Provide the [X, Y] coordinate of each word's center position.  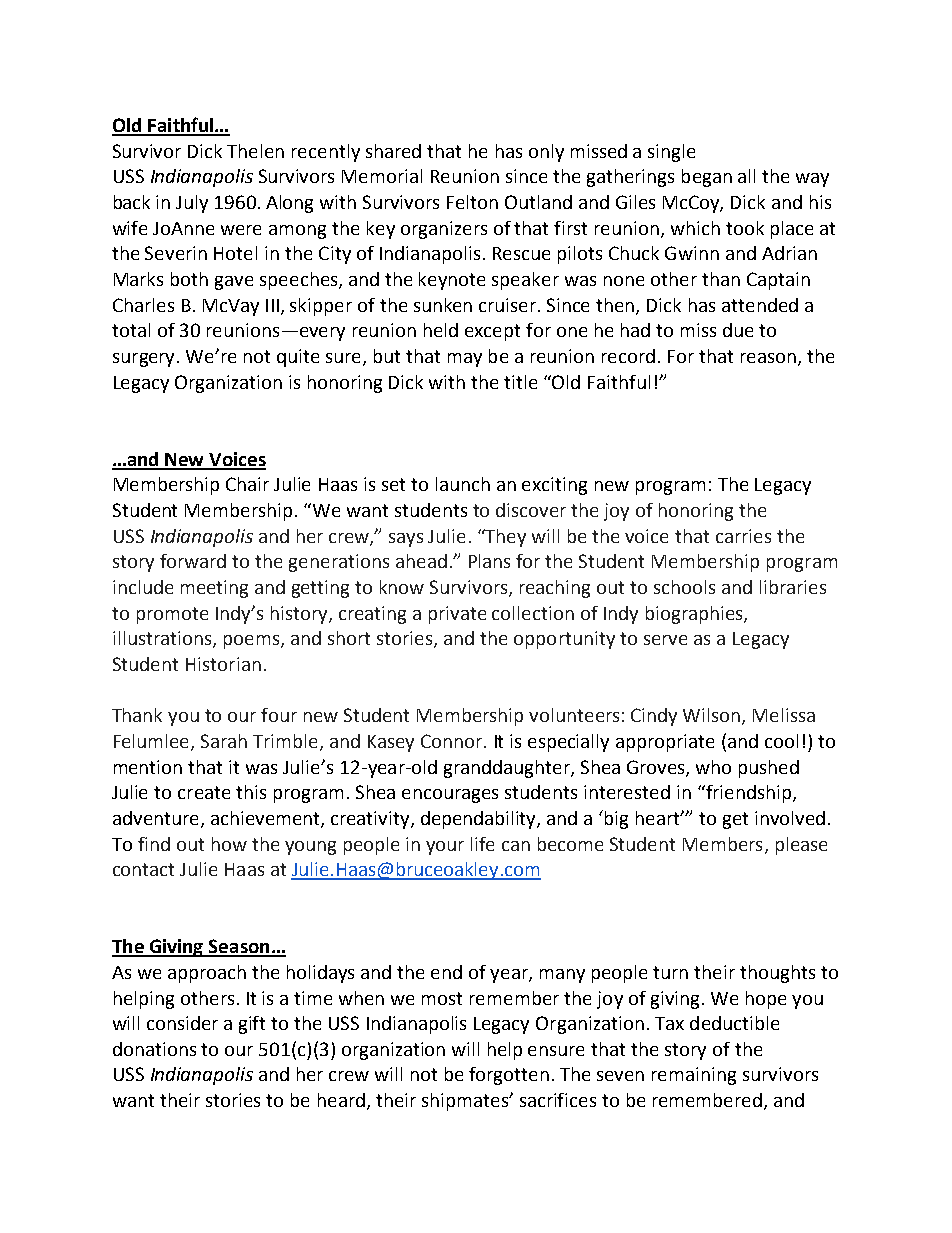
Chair [247, 484]
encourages [450, 796]
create [204, 792]
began [707, 178]
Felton [472, 202]
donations [154, 1049]
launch [463, 484]
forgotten [509, 1076]
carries [743, 536]
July [192, 204]
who [713, 767]
